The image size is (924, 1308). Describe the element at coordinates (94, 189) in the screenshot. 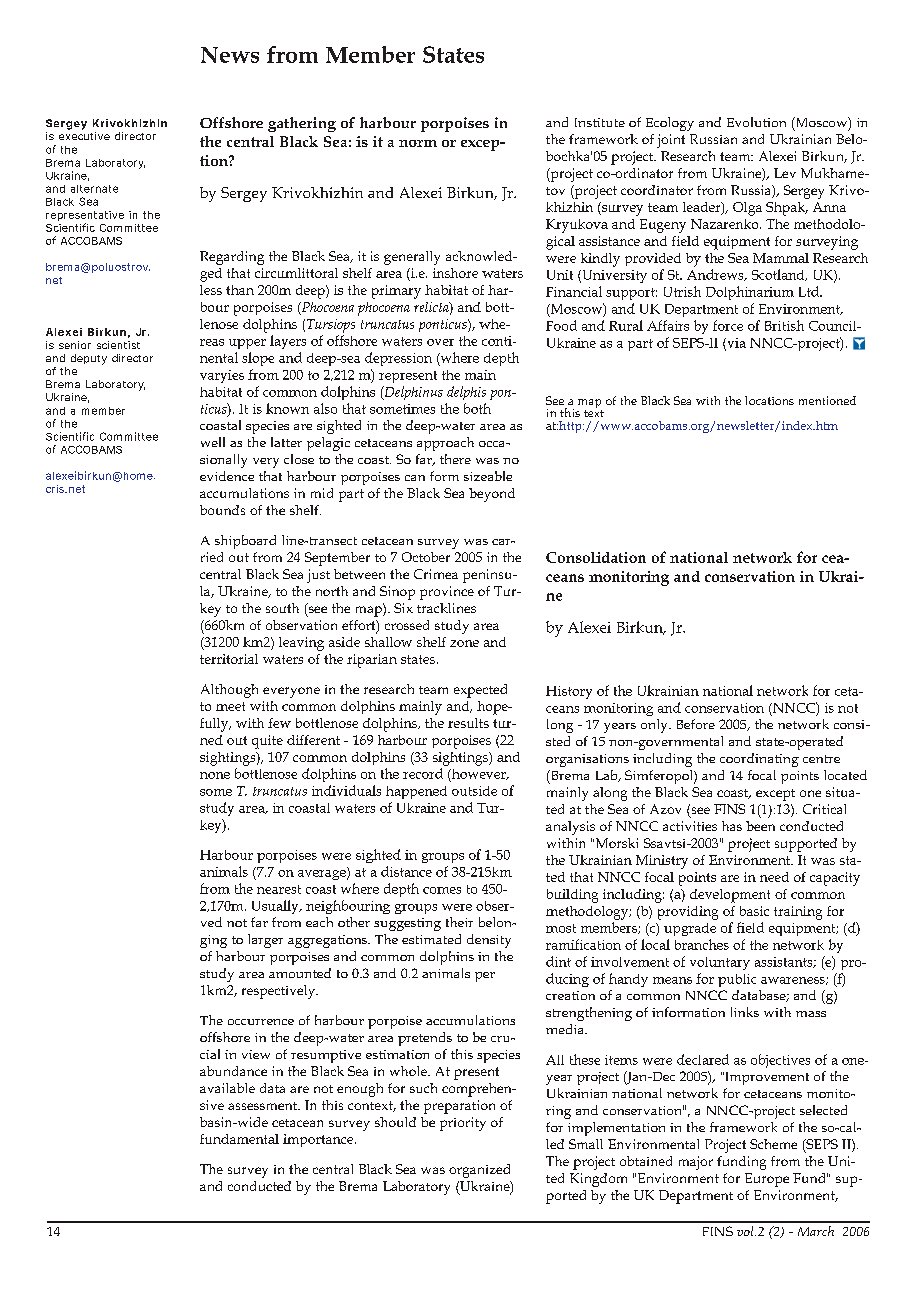

I see `alternate` at that location.
